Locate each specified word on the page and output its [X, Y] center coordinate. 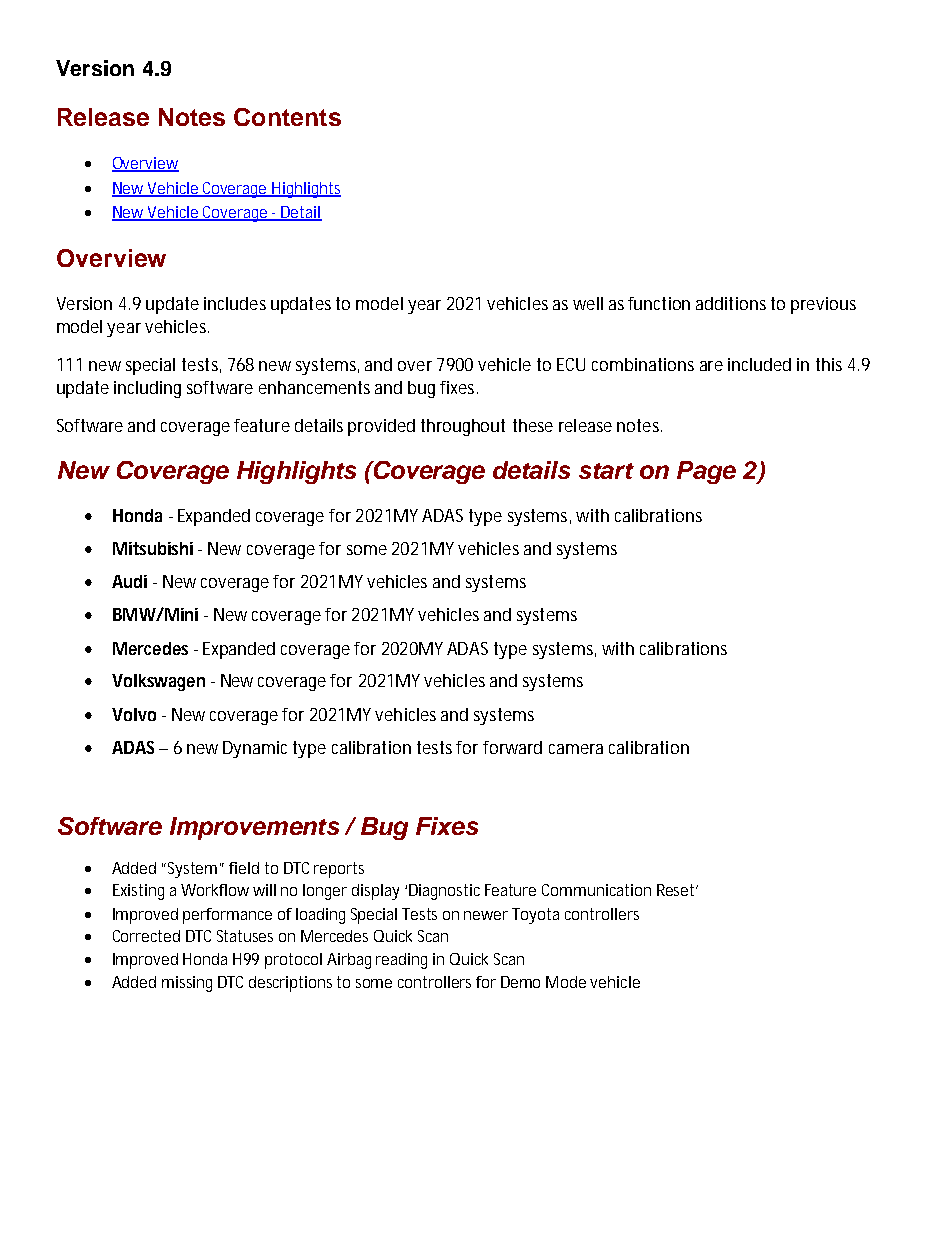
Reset [677, 890]
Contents [287, 117]
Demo [520, 982]
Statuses [245, 936]
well [588, 303]
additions [731, 303]
